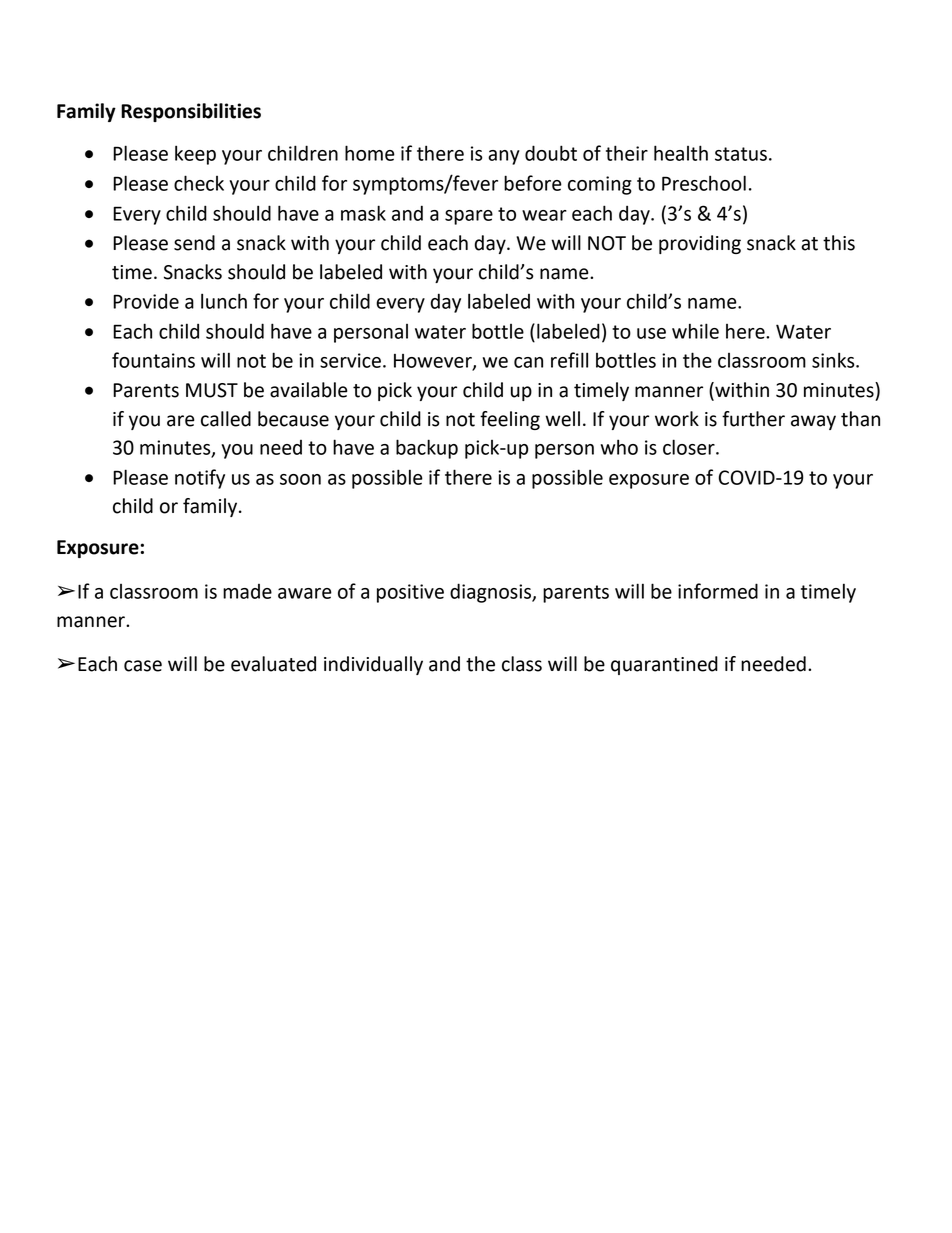 This image has width=952, height=1233. I want to click on while, so click(695, 331).
